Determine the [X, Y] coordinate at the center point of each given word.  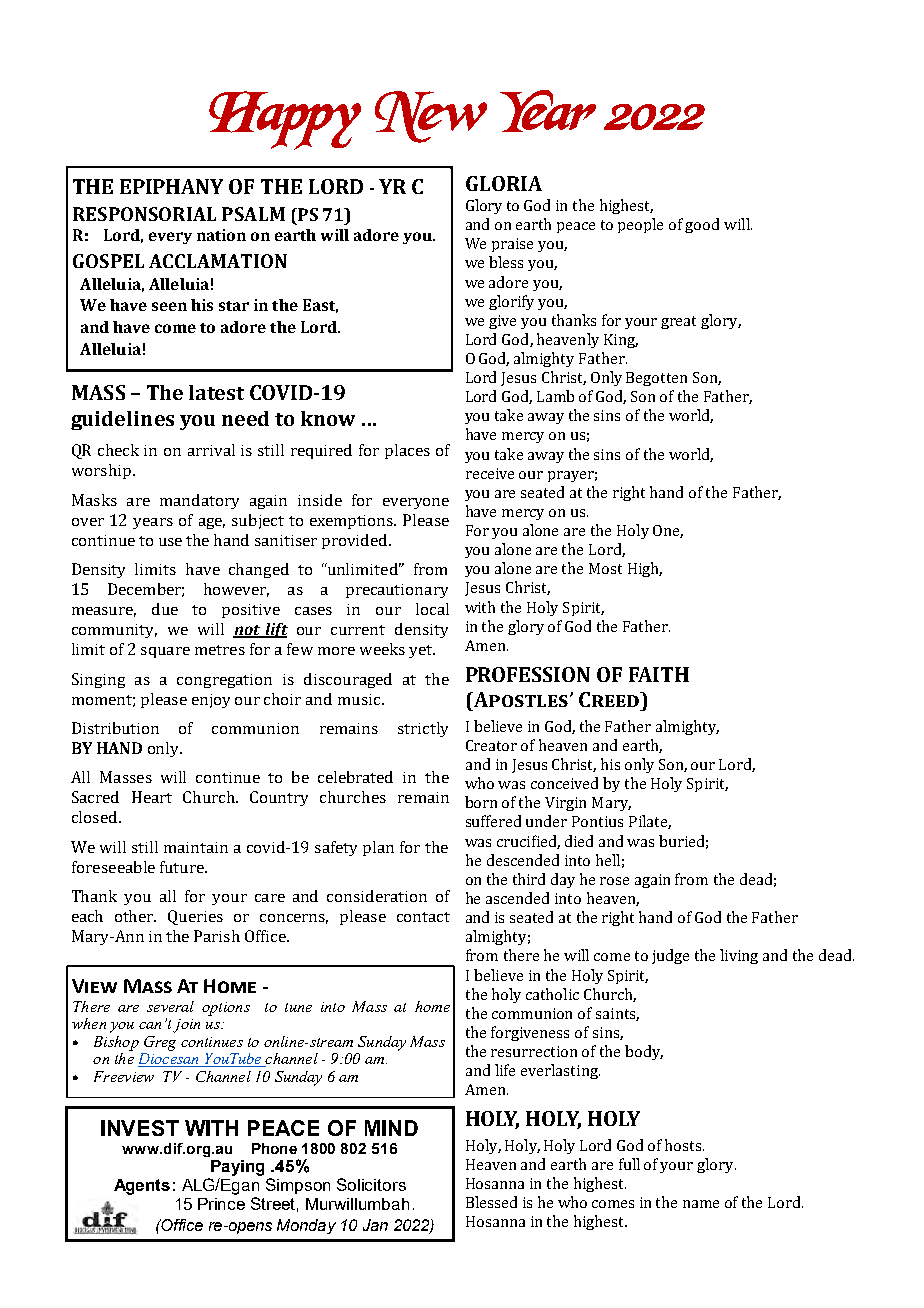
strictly [423, 729]
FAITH [659, 674]
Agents [142, 1187]
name [701, 1204]
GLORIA [504, 183]
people [640, 225]
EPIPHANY [171, 186]
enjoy [211, 701]
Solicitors [371, 1184]
